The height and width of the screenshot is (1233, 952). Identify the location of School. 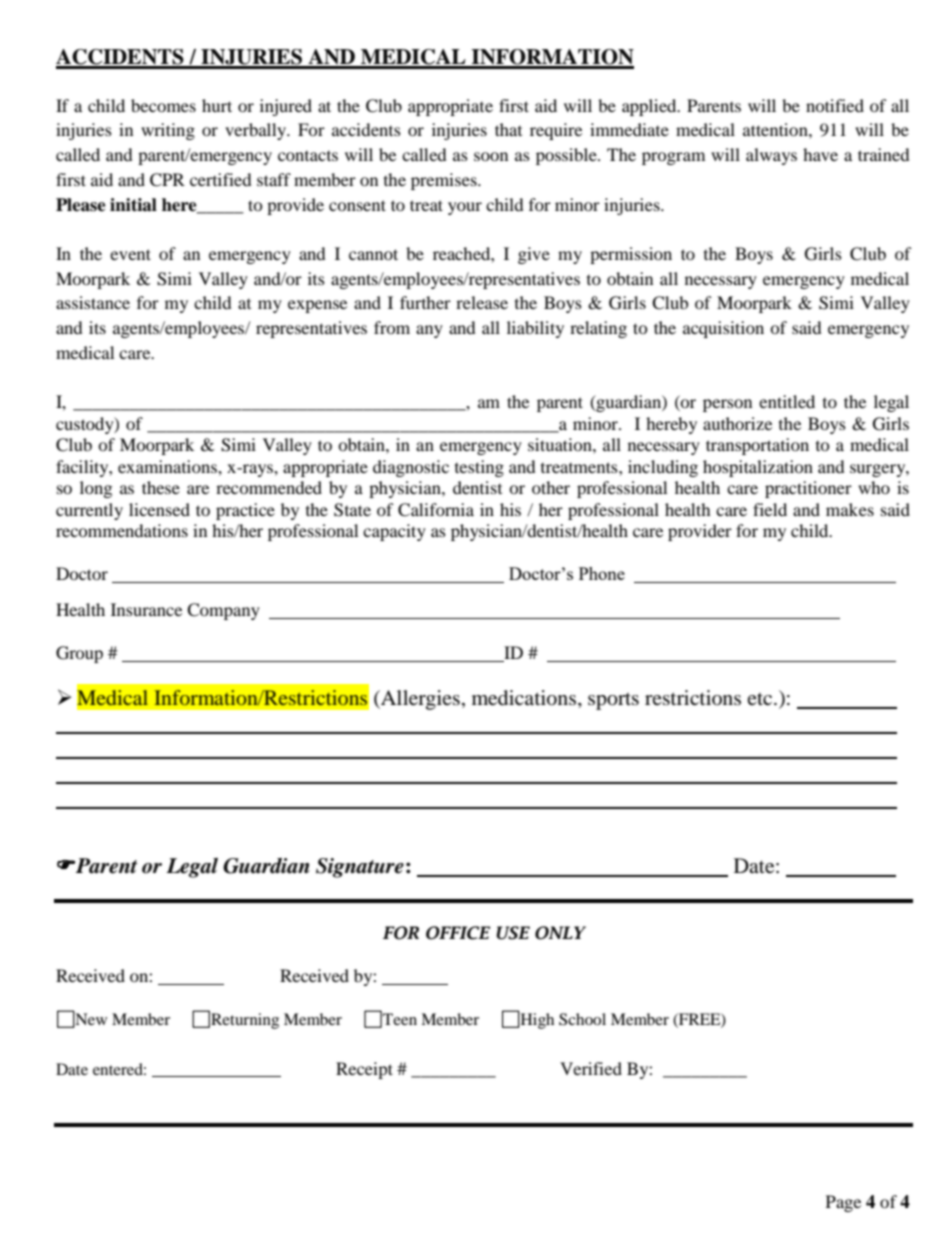
(582, 1019).
